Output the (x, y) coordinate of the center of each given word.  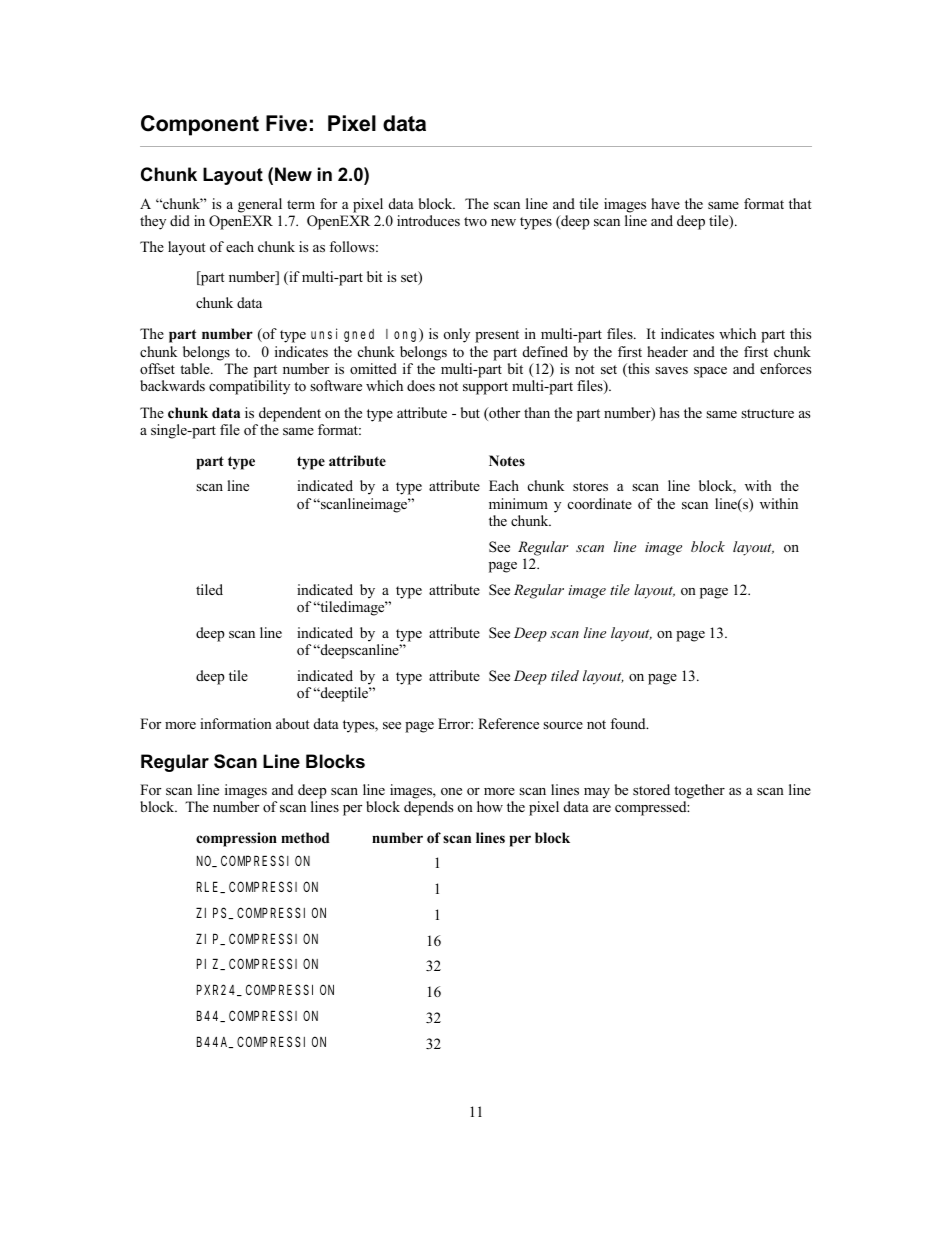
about (293, 723)
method (305, 838)
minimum (518, 503)
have (665, 203)
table (196, 368)
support (485, 388)
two (475, 221)
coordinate (600, 504)
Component (200, 125)
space (710, 372)
